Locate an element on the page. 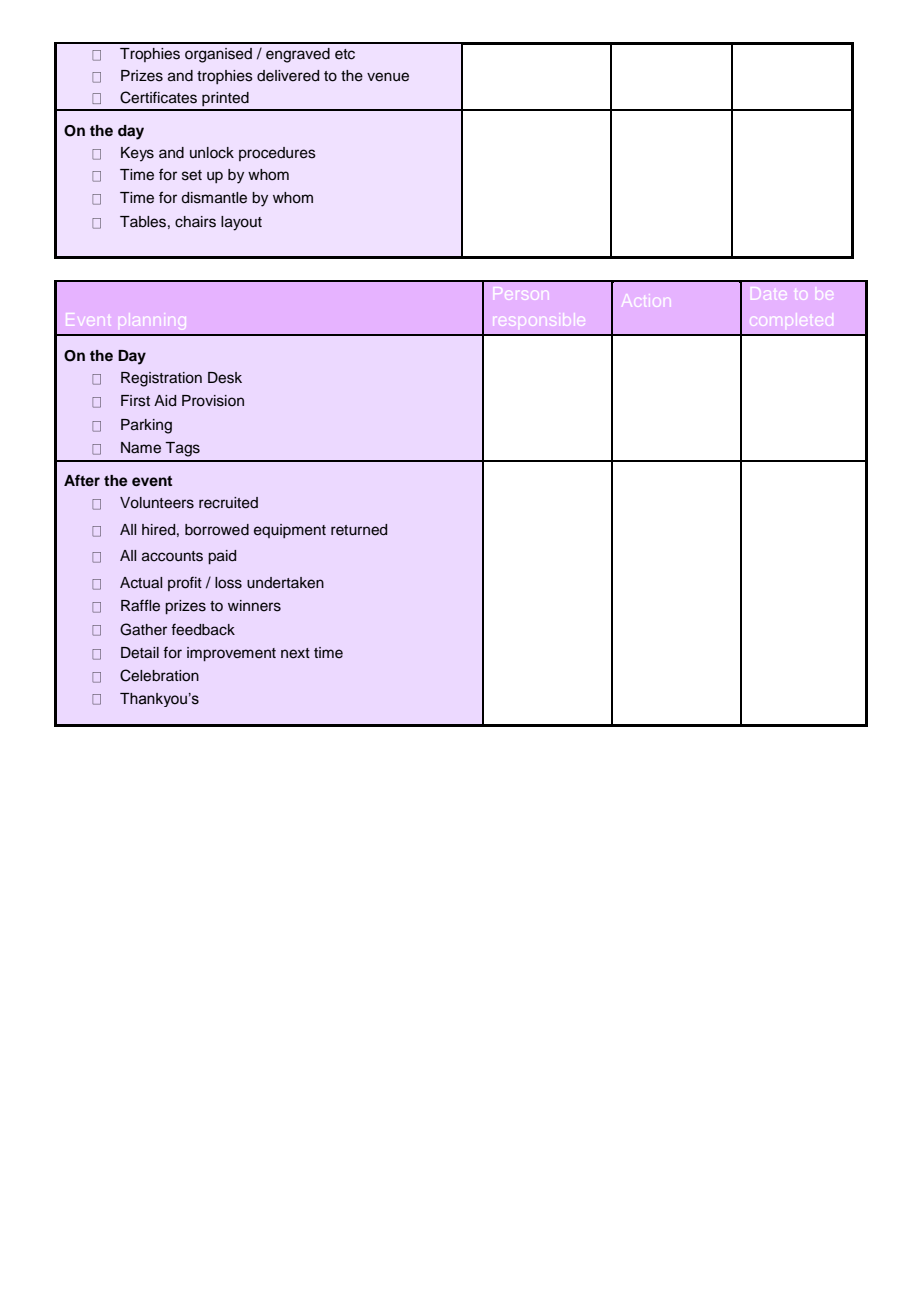 This image has height=1308, width=924. Detail is located at coordinates (140, 653).
